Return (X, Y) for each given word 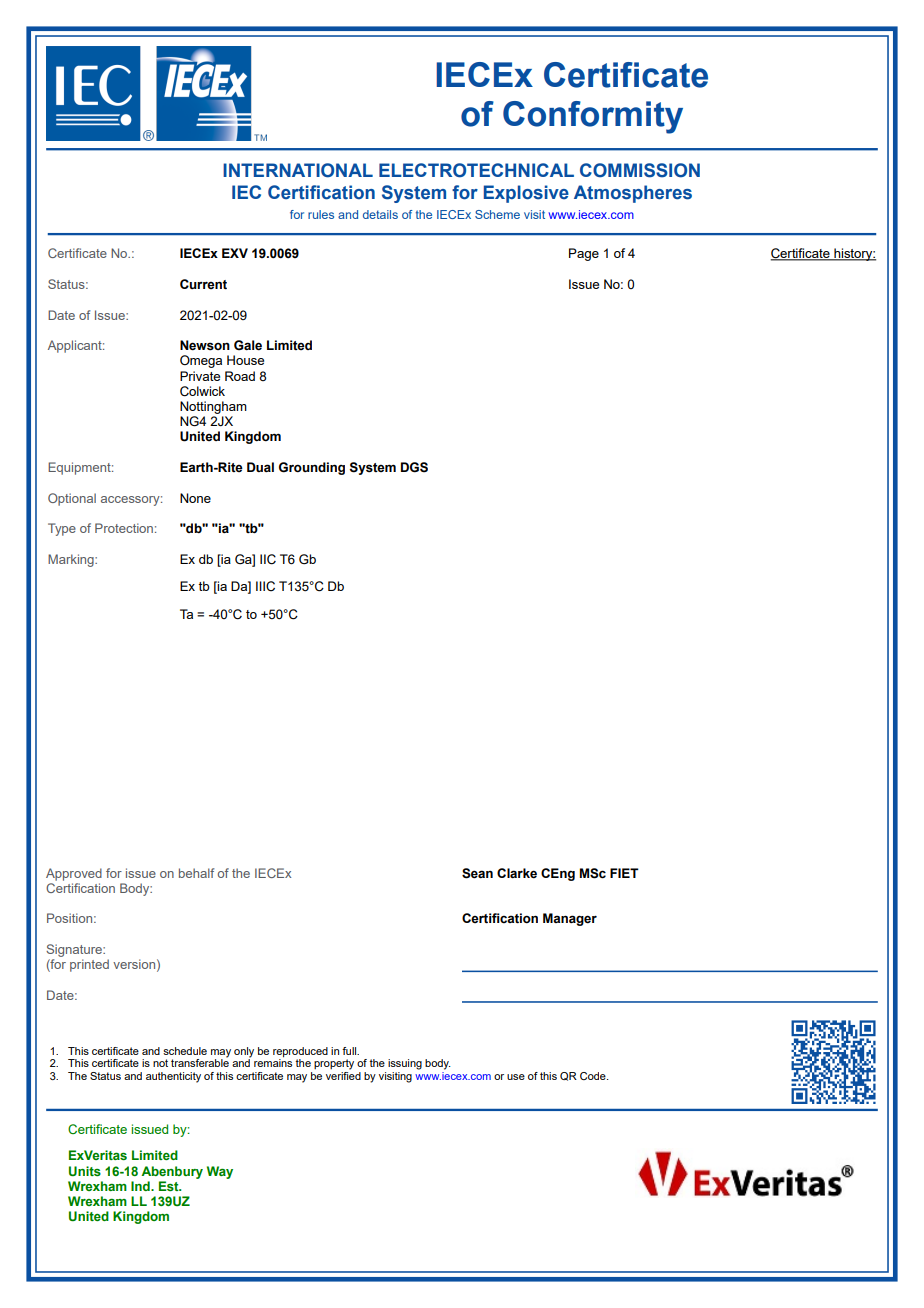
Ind (141, 1186)
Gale (248, 345)
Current (203, 284)
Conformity (593, 117)
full (350, 1051)
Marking (72, 560)
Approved (74, 874)
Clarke (517, 873)
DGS (414, 467)
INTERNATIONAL (298, 170)
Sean (477, 873)
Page (584, 254)
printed (89, 965)
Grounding (312, 468)
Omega (201, 361)
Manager (570, 919)
